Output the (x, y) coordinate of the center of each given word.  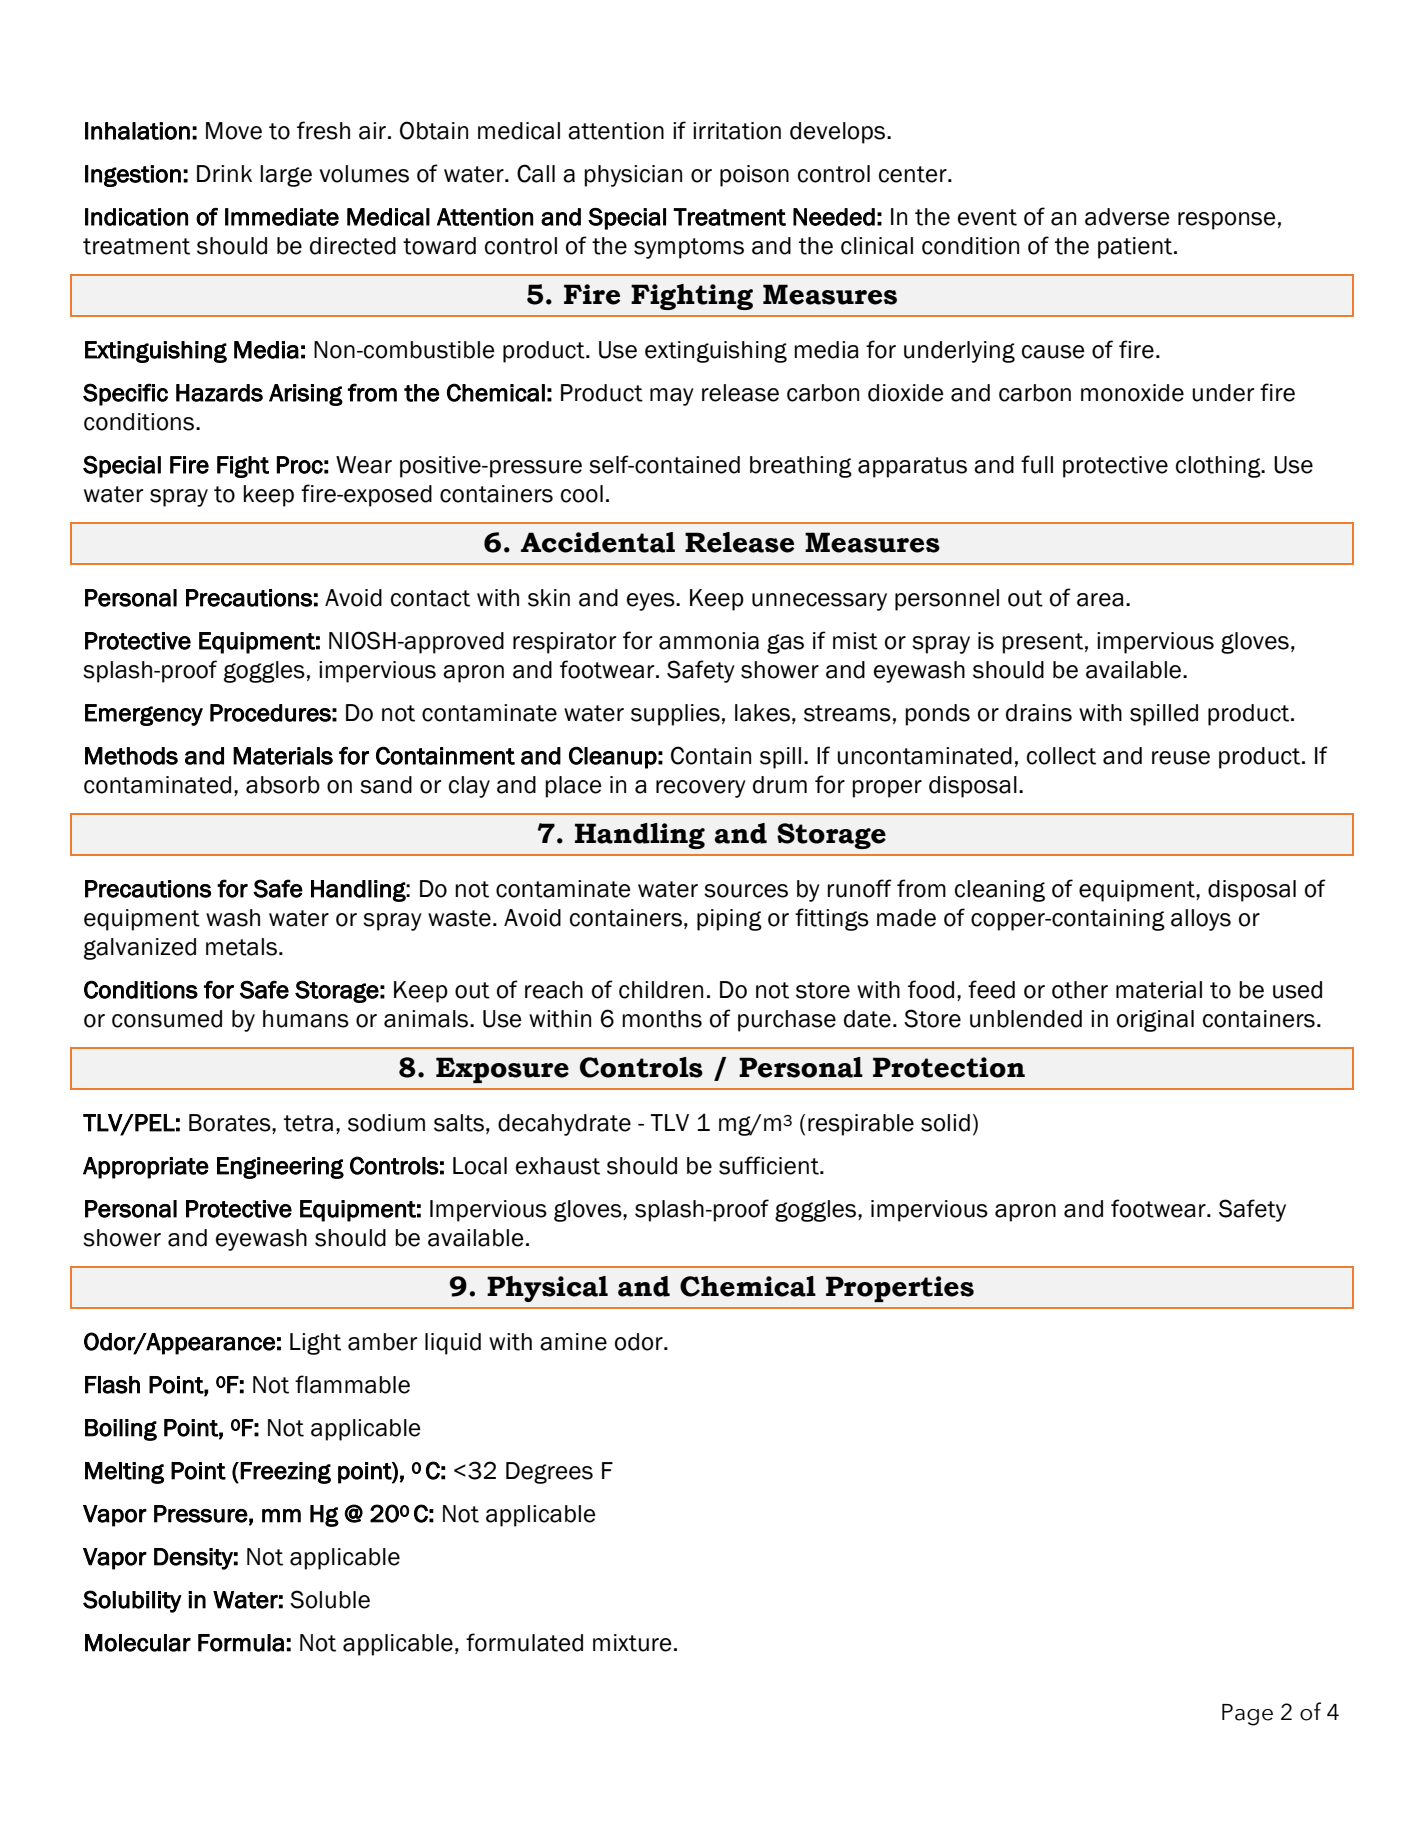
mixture (632, 1643)
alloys (1201, 920)
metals (241, 947)
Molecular (138, 1643)
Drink (224, 173)
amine (573, 1342)
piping (729, 920)
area (1100, 600)
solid (945, 1123)
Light (315, 1344)
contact (430, 598)
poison (754, 176)
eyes (652, 602)
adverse (1127, 217)
